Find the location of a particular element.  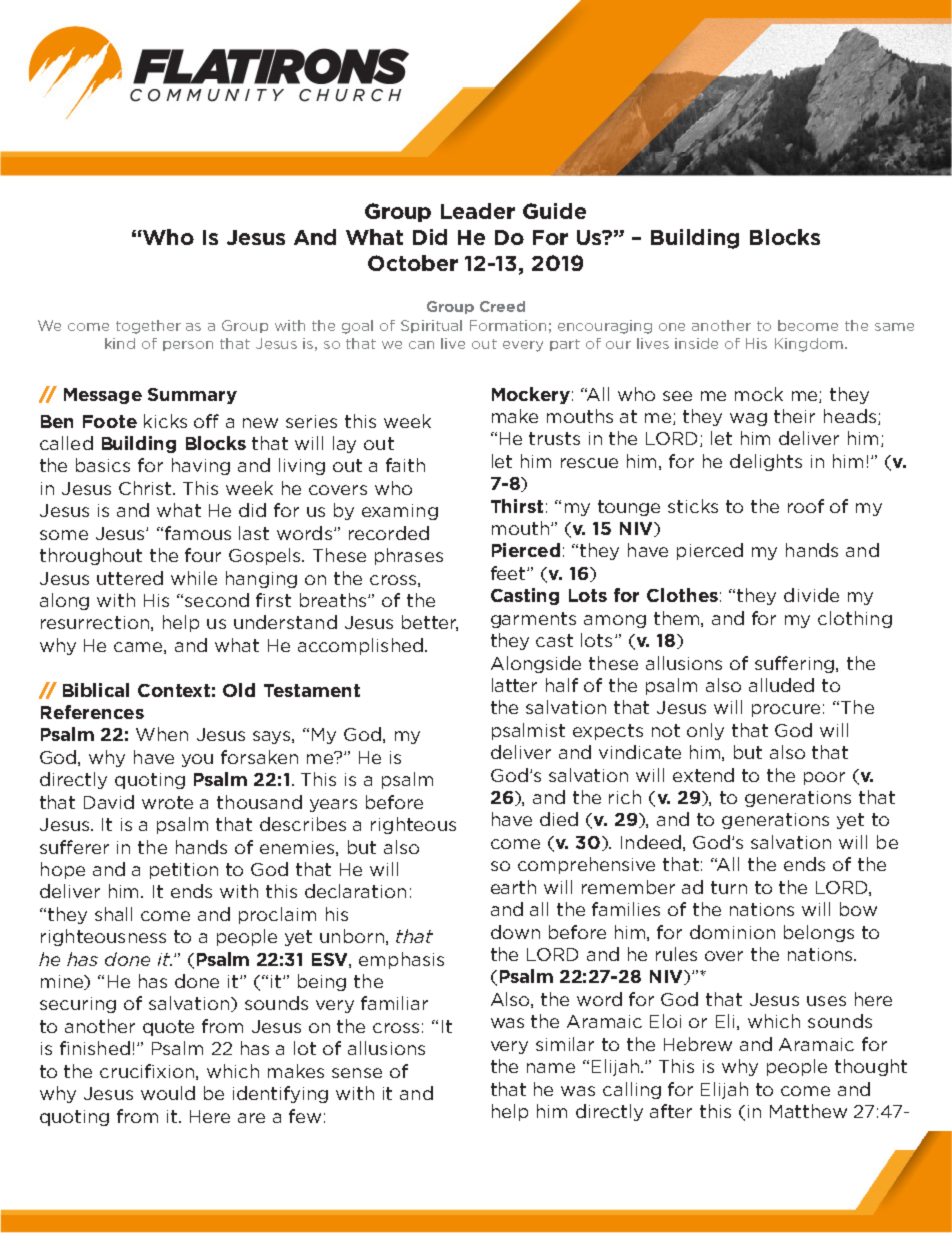

same is located at coordinates (894, 327).
